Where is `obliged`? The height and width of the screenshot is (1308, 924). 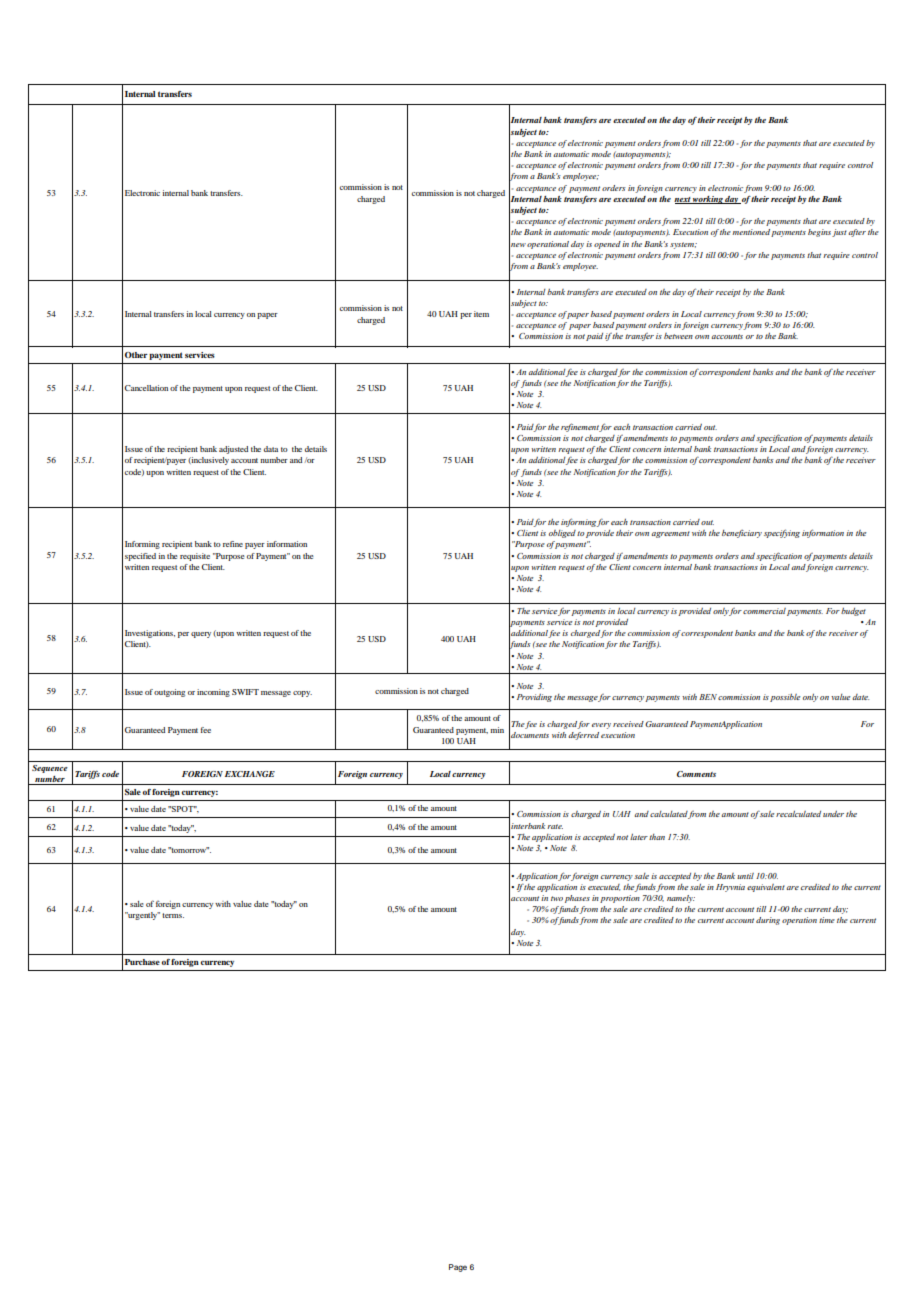
obliged is located at coordinates (562, 534).
